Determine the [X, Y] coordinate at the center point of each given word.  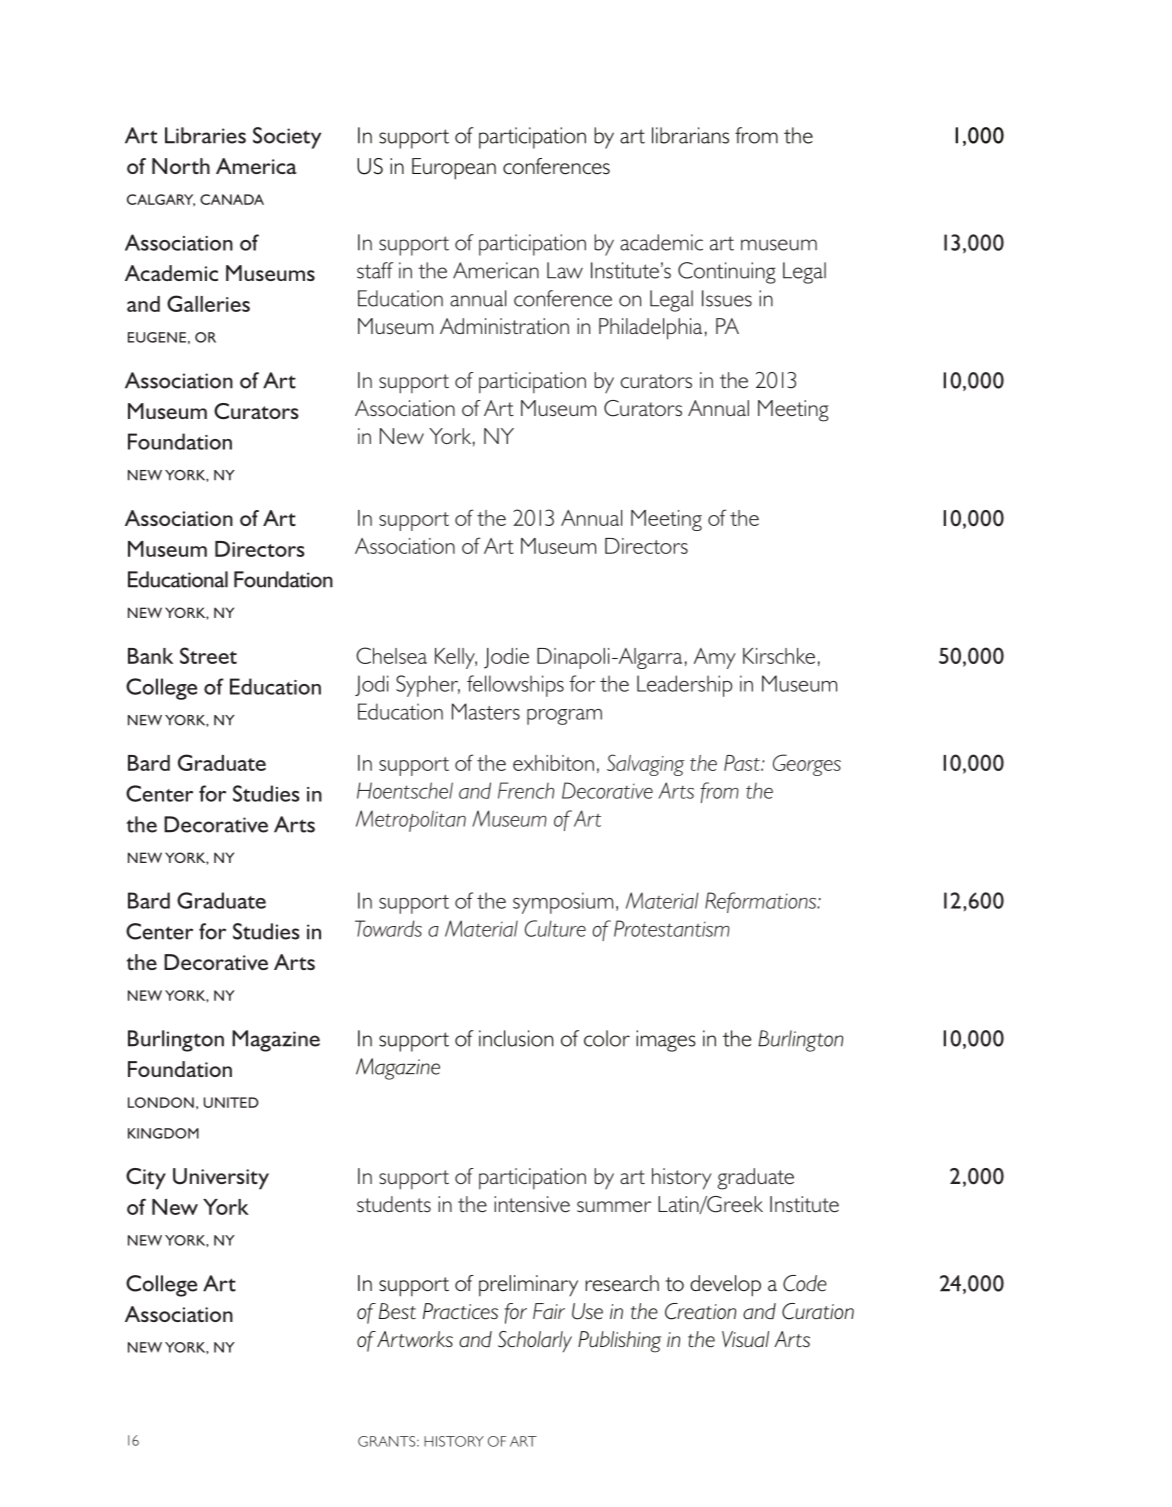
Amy [715, 658]
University [221, 1179]
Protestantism [672, 928]
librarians [690, 135]
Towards [388, 928]
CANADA [232, 199]
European [454, 169]
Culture [555, 928]
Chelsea [391, 655]
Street [208, 655]
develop [725, 1286]
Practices [460, 1311]
